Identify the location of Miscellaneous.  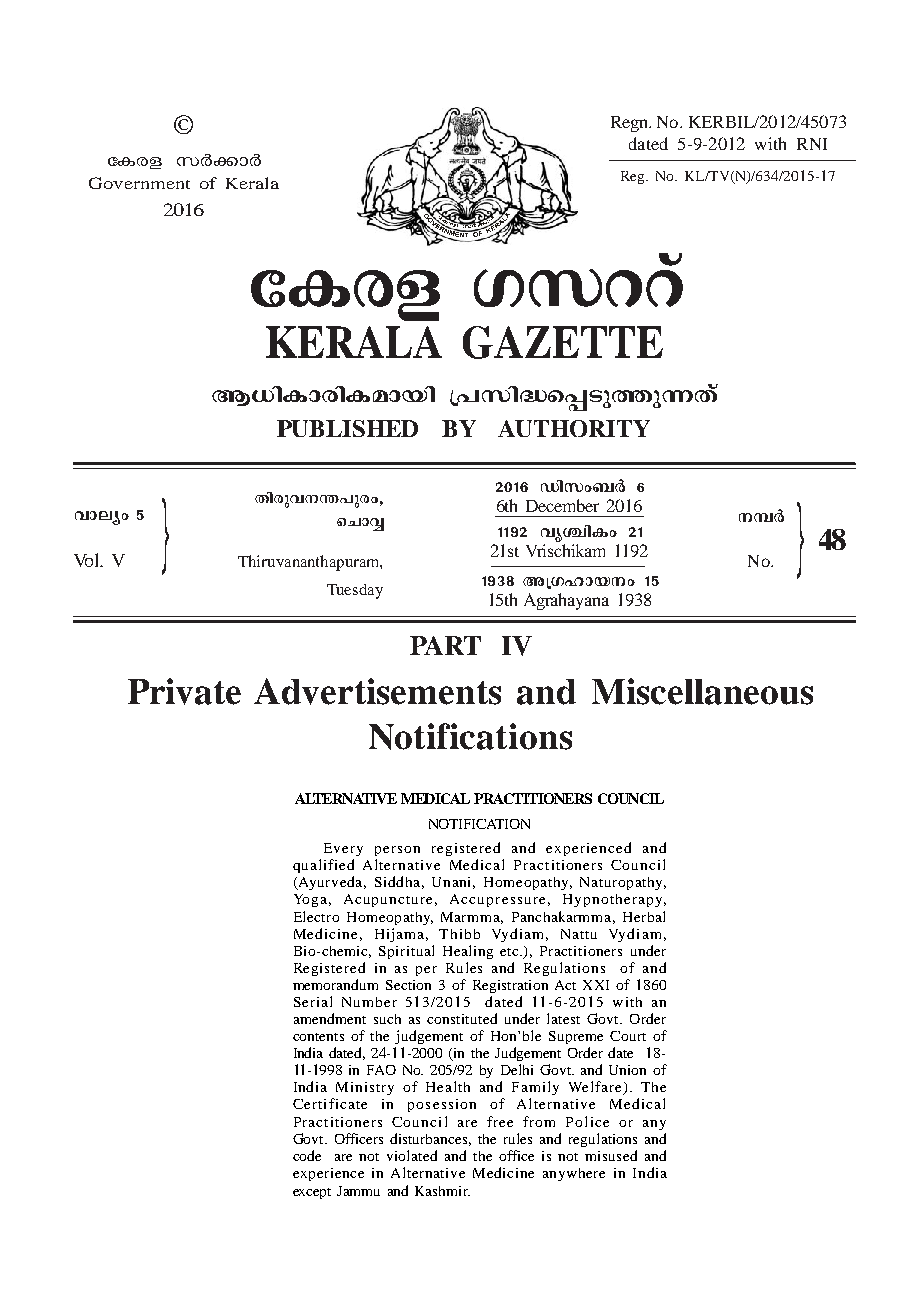
(702, 691).
